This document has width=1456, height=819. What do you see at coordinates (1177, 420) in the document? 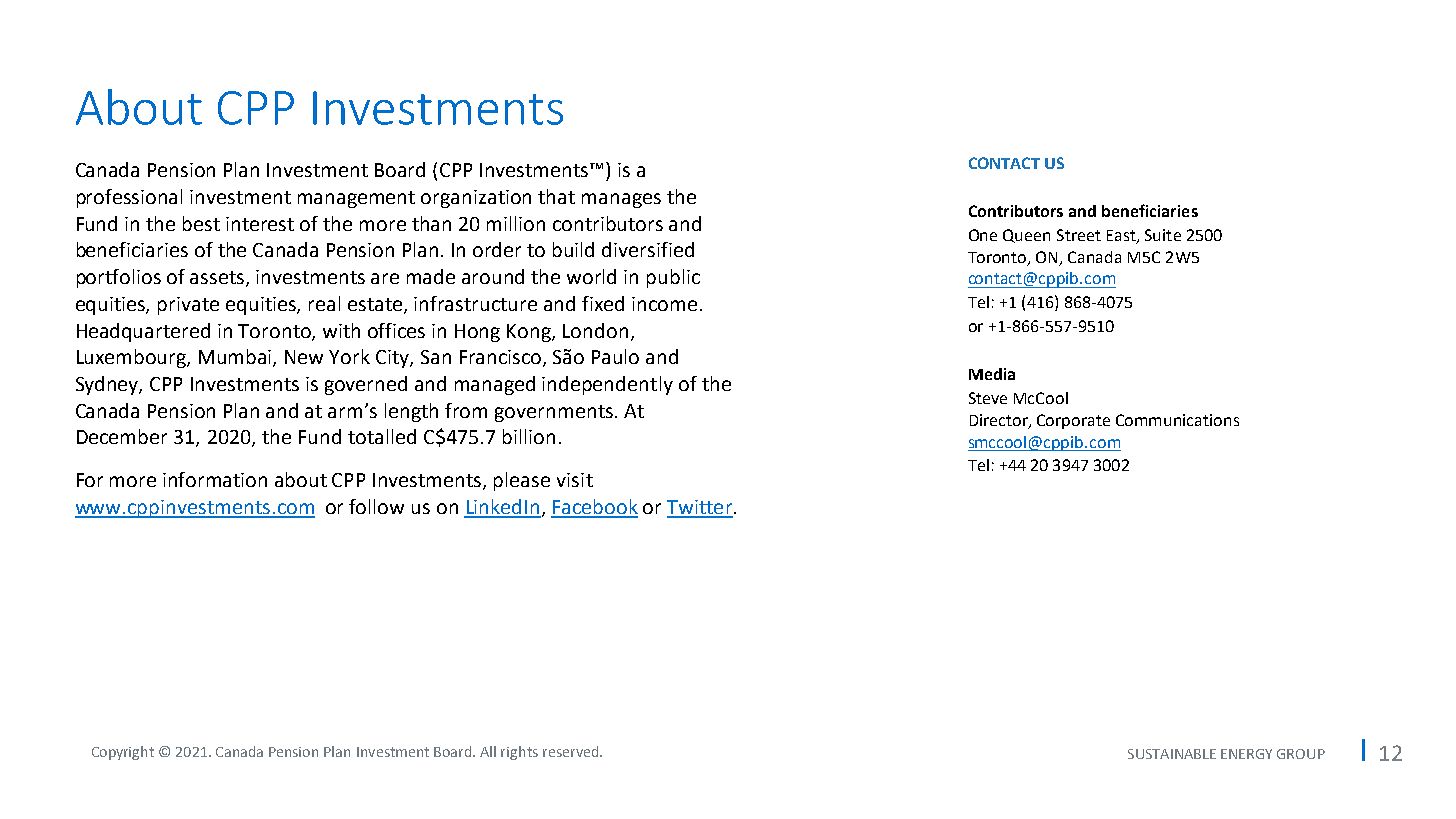
I see `Communications` at bounding box center [1177, 420].
